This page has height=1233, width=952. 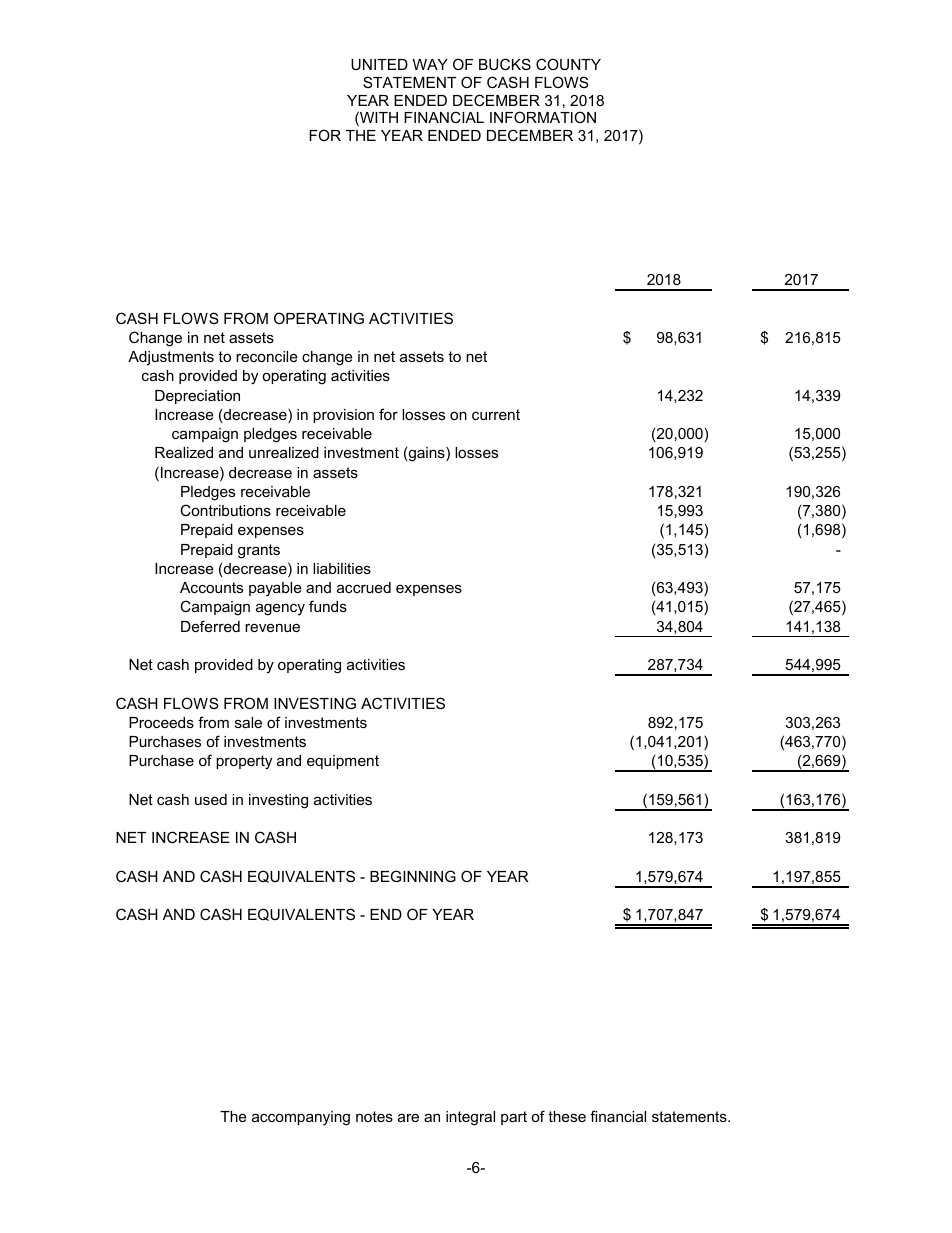 What do you see at coordinates (496, 414) in the page?
I see `current` at bounding box center [496, 414].
